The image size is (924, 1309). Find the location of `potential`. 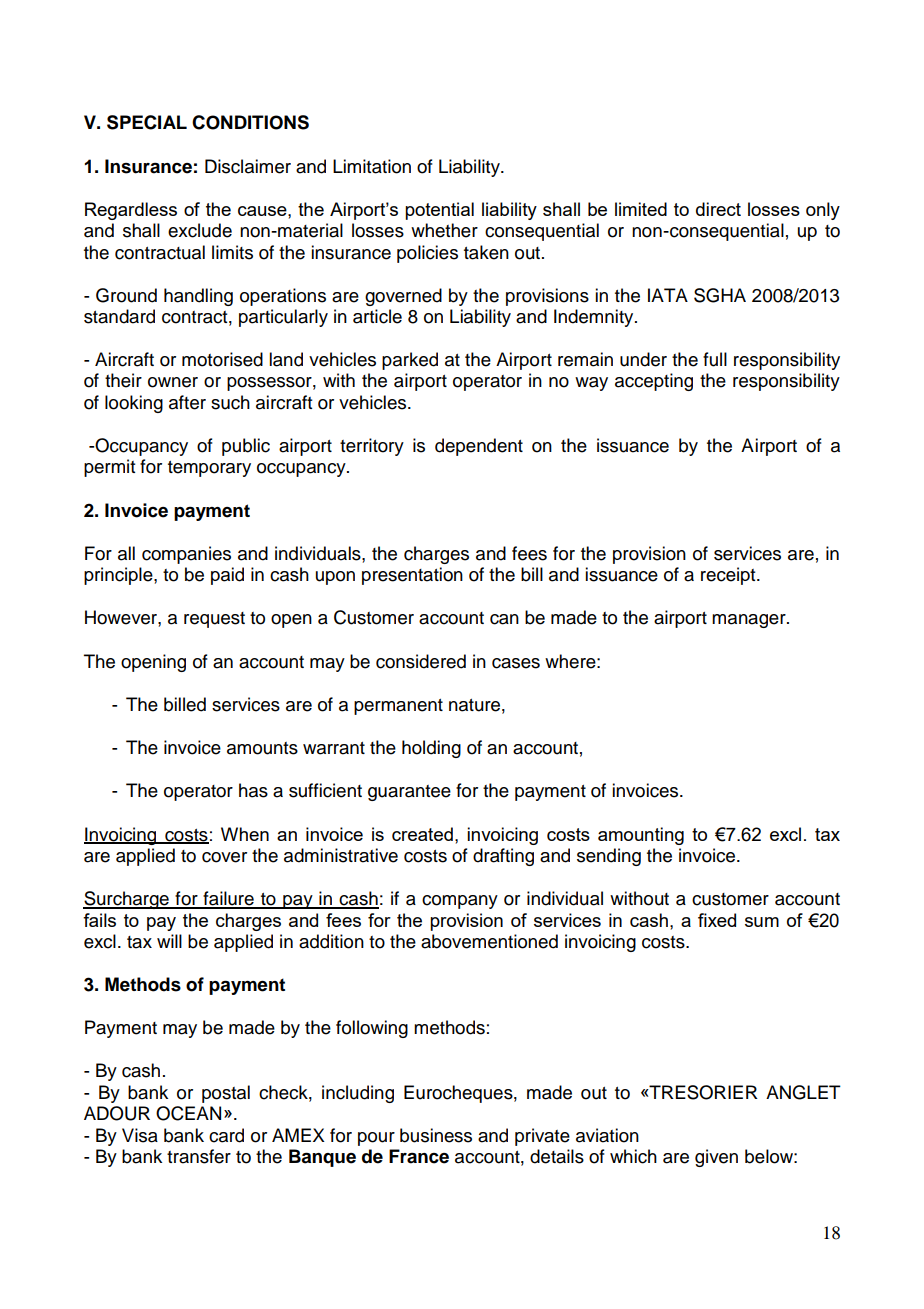

potential is located at coordinates (439, 211).
